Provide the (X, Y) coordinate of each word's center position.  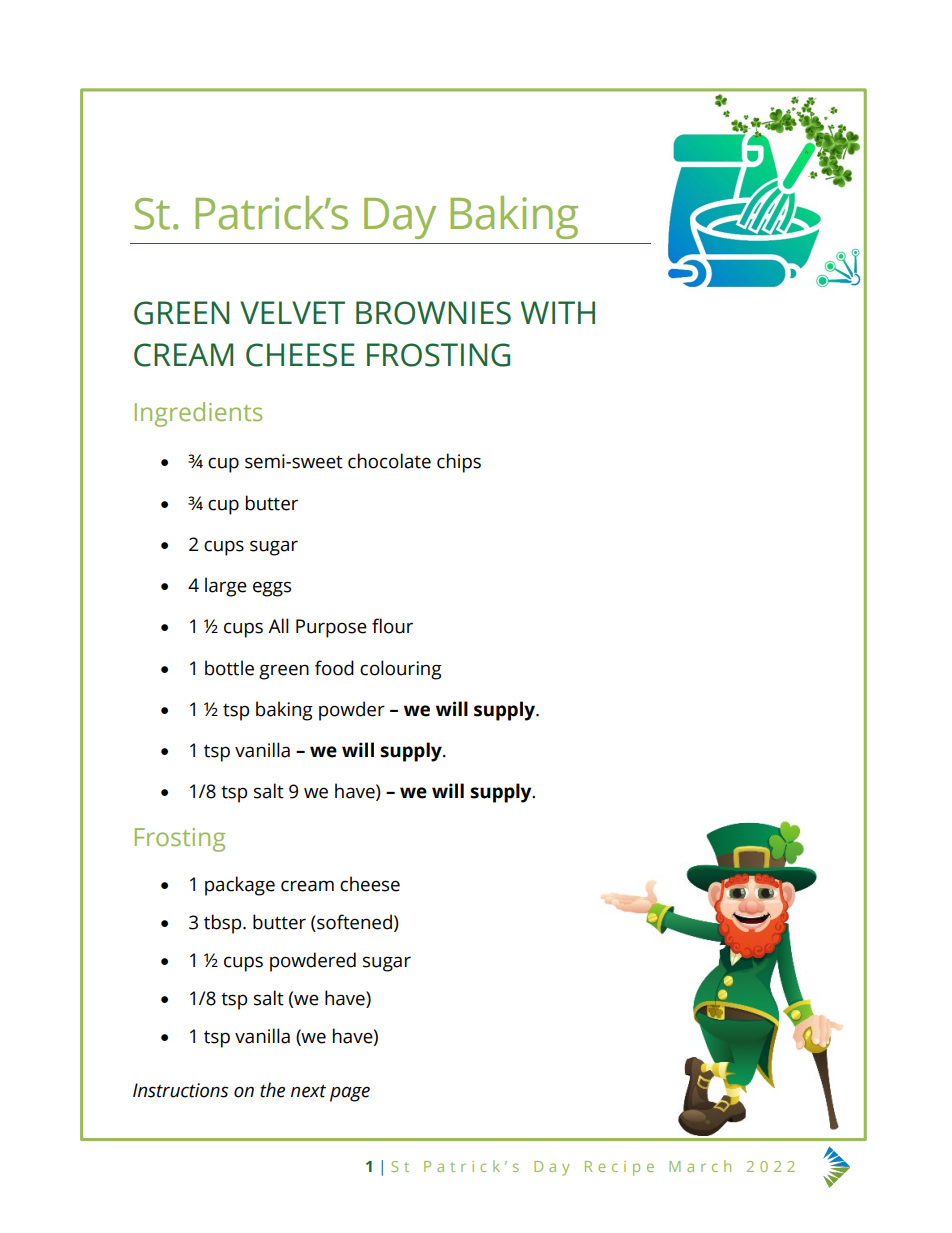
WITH (558, 312)
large (226, 587)
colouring (401, 670)
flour (392, 626)
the (272, 1090)
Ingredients (198, 414)
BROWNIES (433, 313)
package (240, 886)
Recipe (619, 1168)
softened (353, 922)
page (350, 1094)
